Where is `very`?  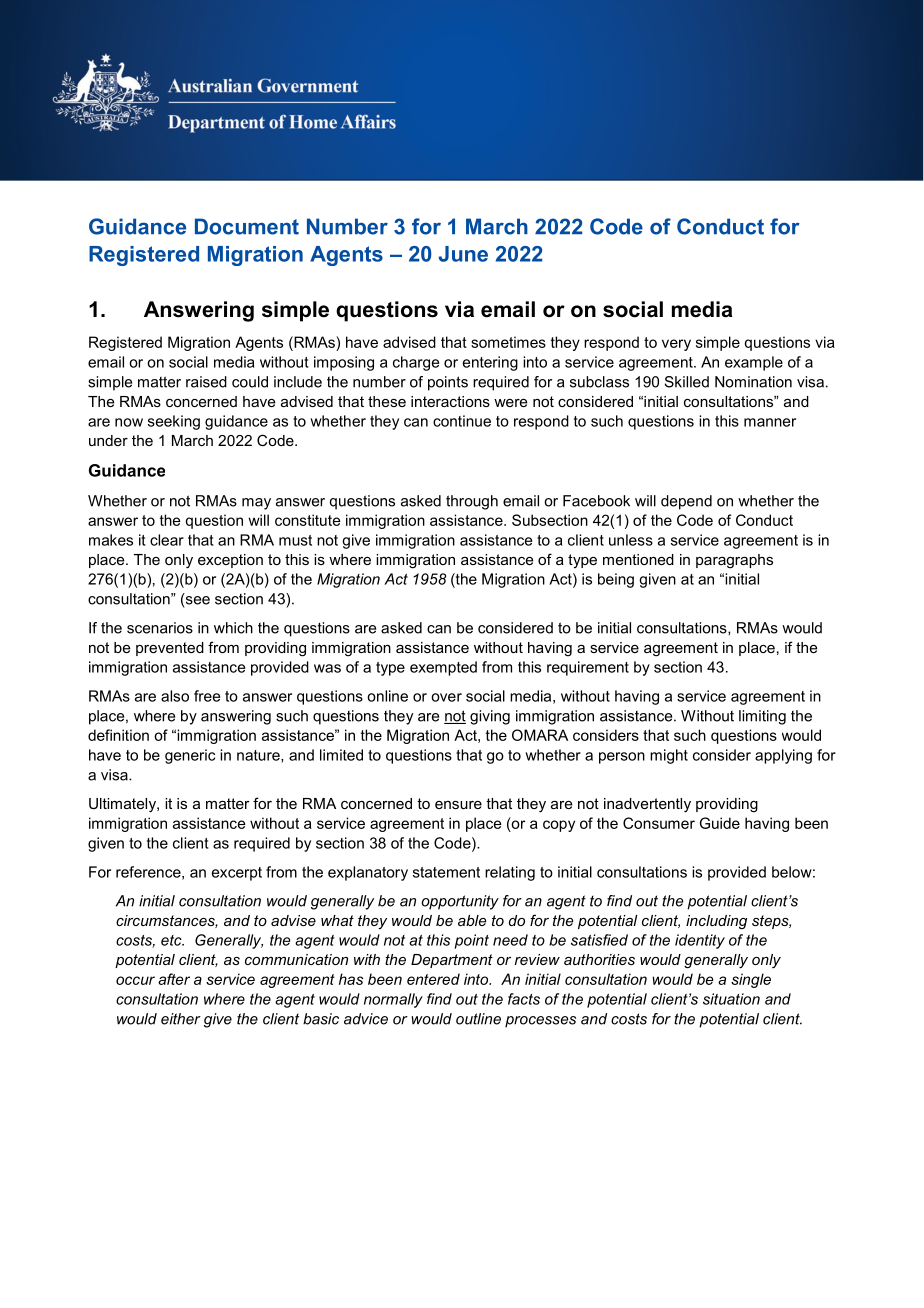 very is located at coordinates (676, 345).
